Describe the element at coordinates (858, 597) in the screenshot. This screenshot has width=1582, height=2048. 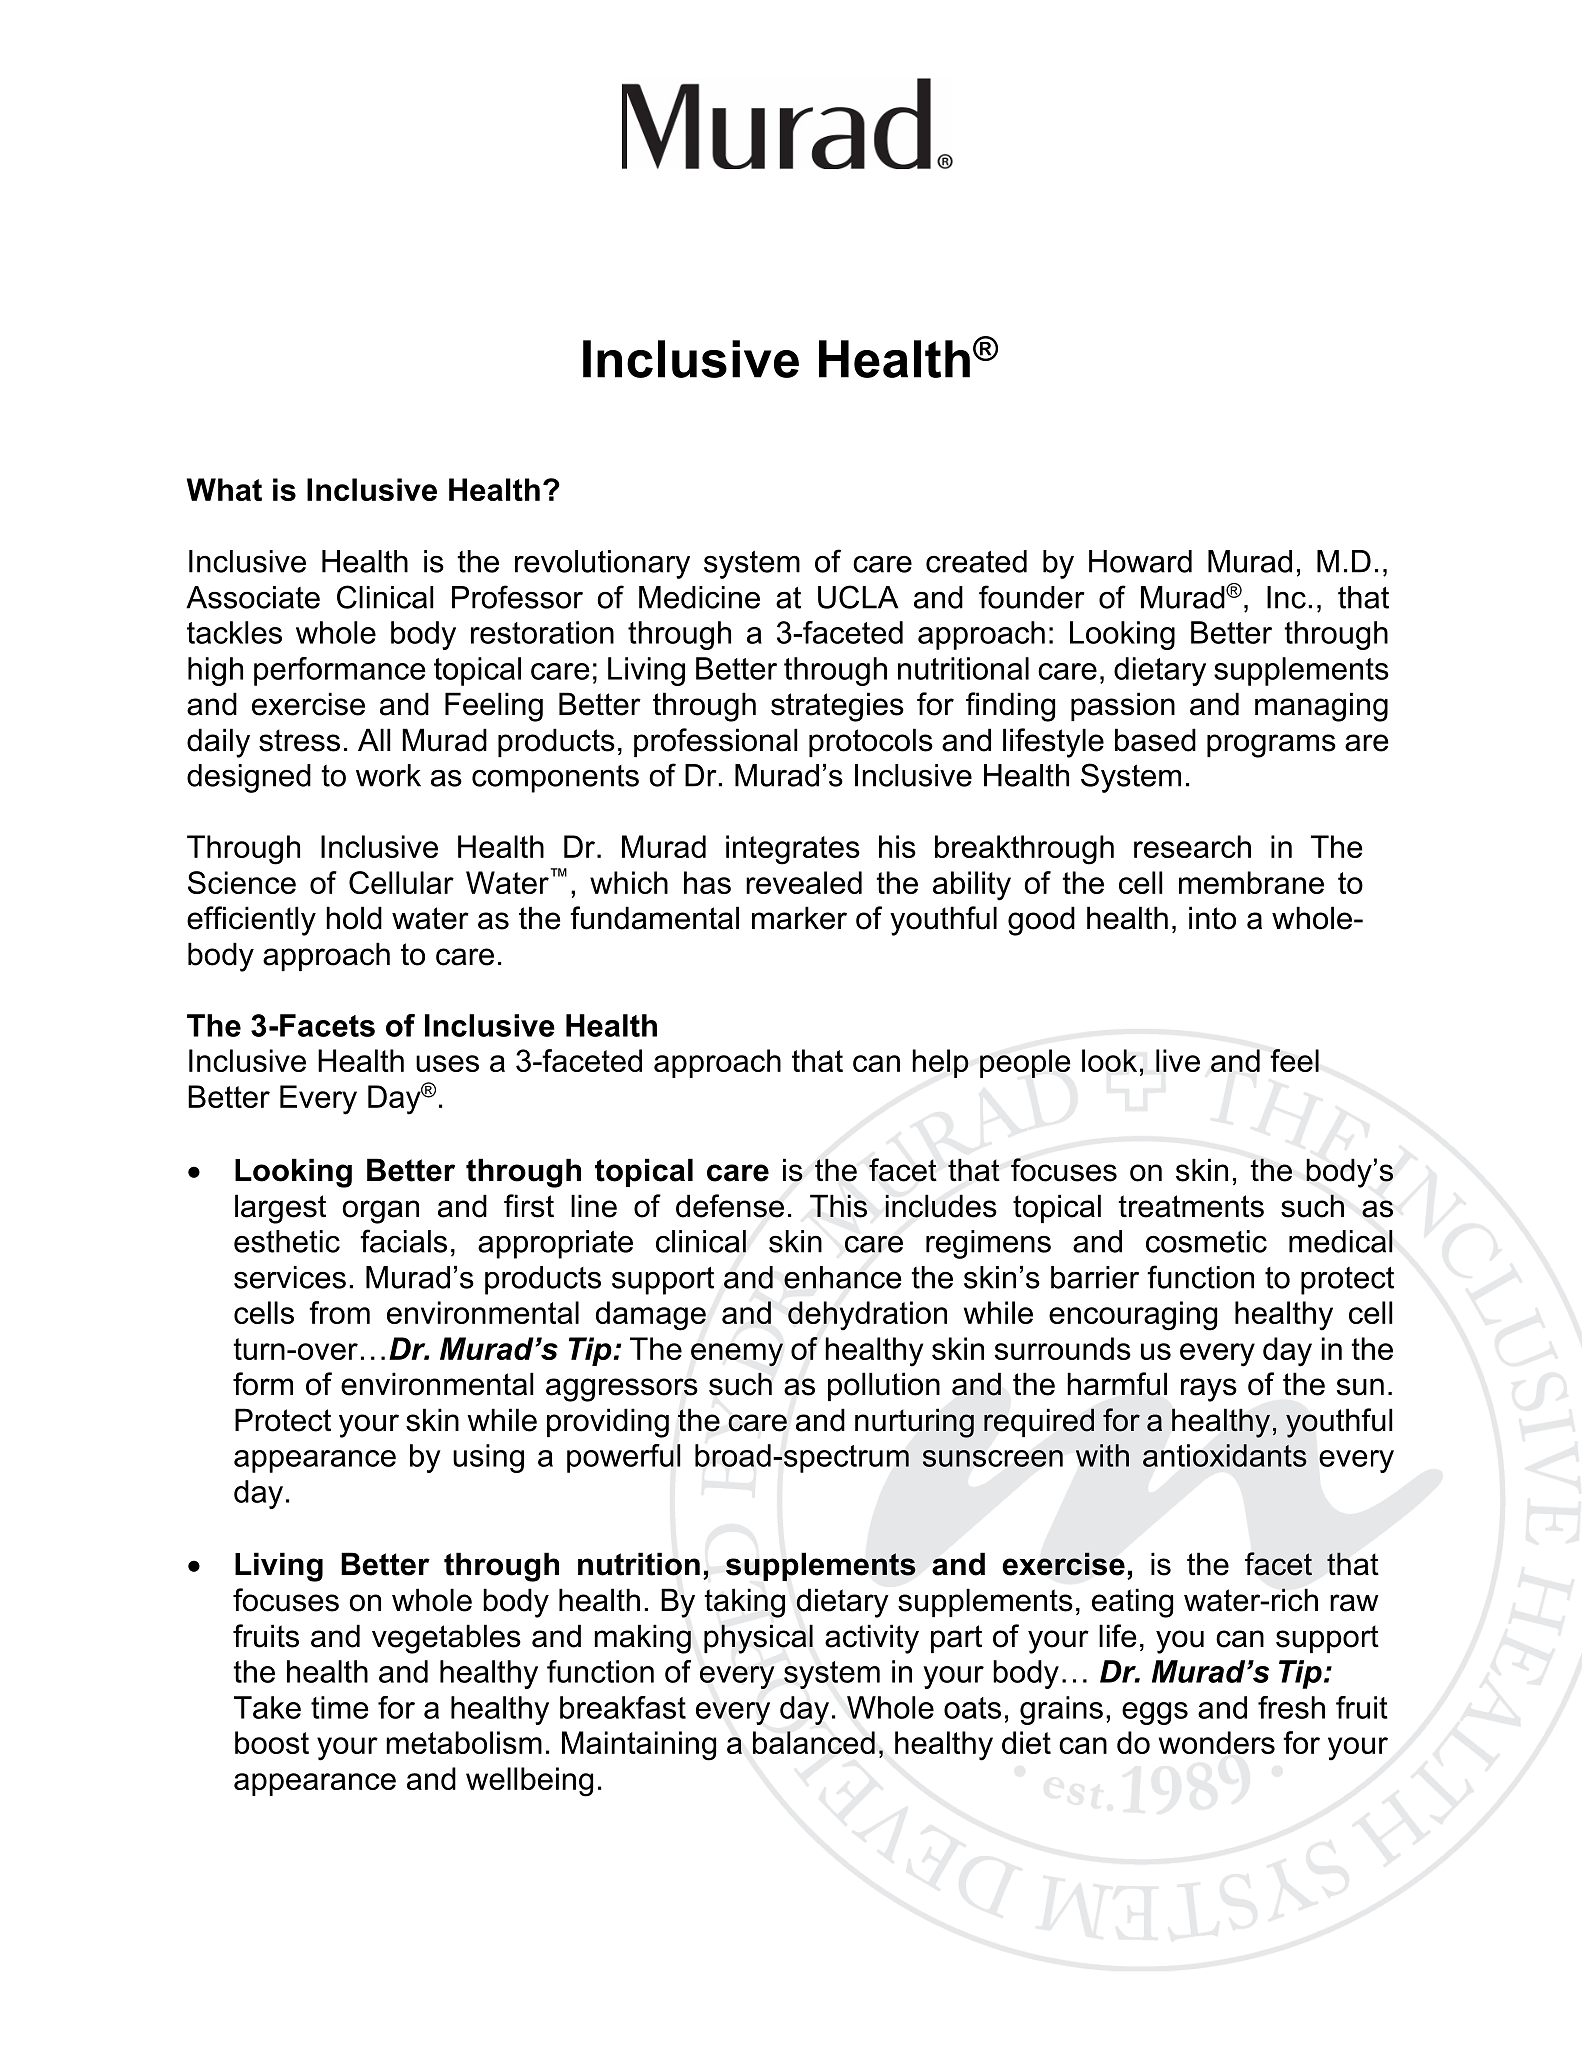
I see `UCLA` at that location.
